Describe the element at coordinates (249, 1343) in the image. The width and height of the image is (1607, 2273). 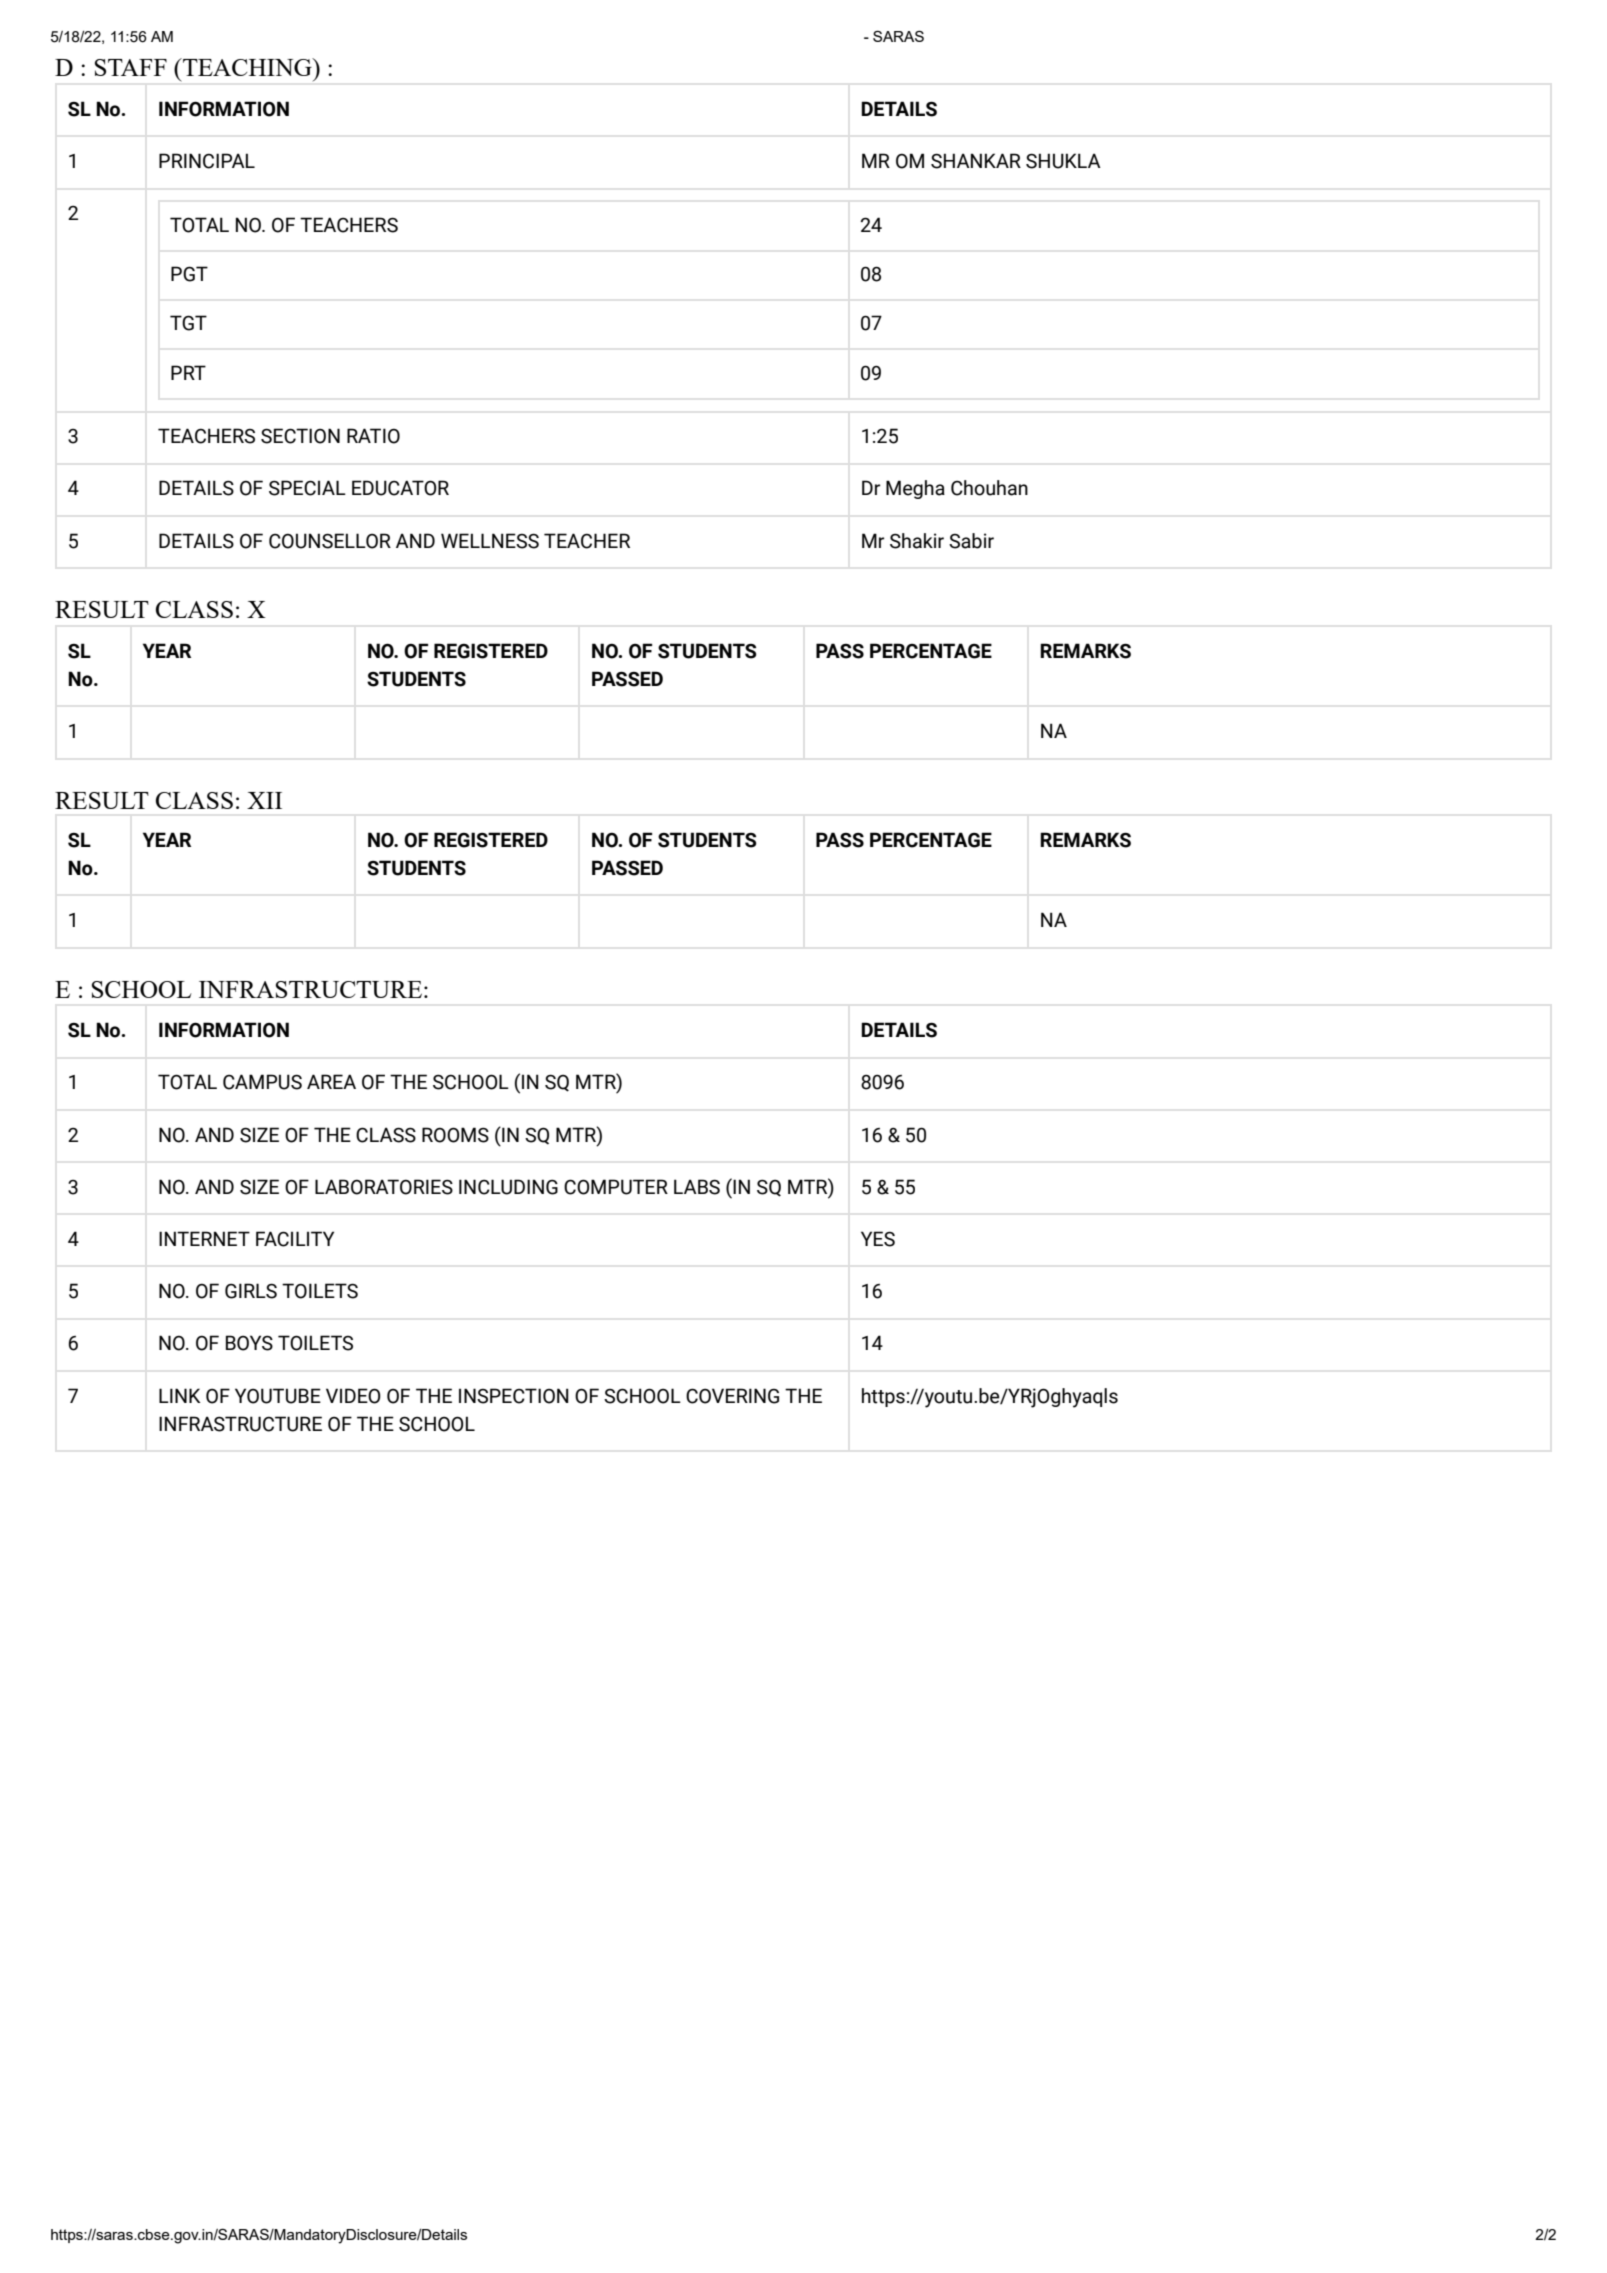
I see `BOYS` at that location.
